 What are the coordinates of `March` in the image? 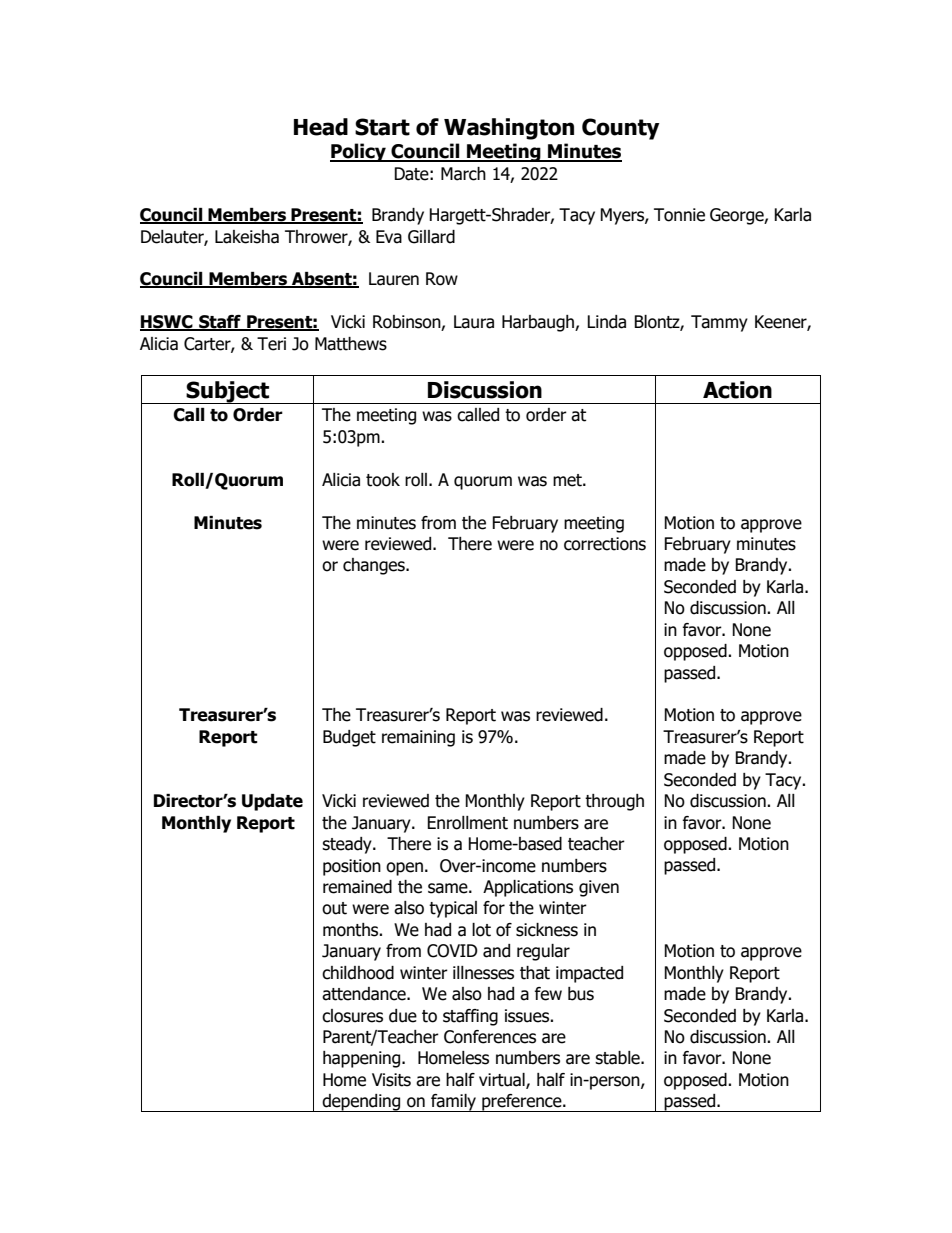 It's located at (463, 174).
